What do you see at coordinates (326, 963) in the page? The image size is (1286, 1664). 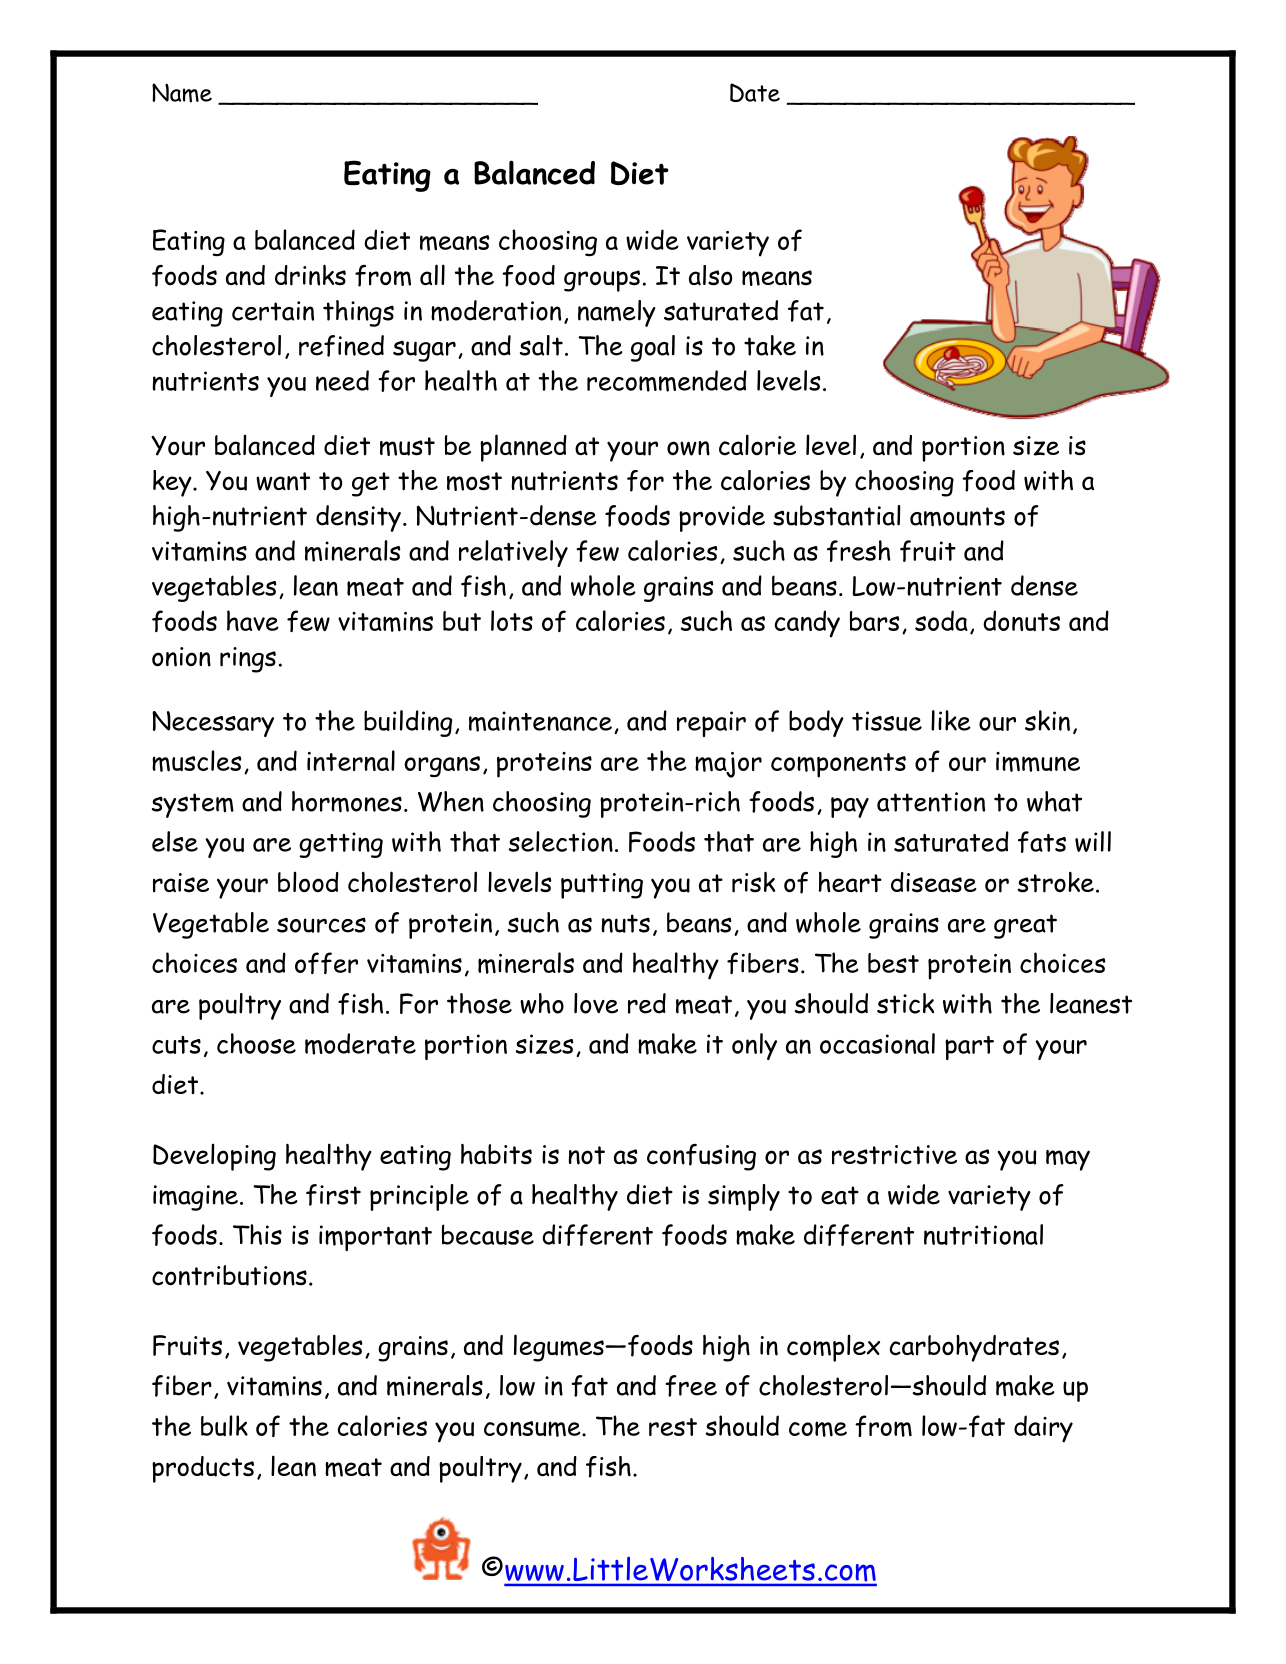 I see `offer` at bounding box center [326, 963].
